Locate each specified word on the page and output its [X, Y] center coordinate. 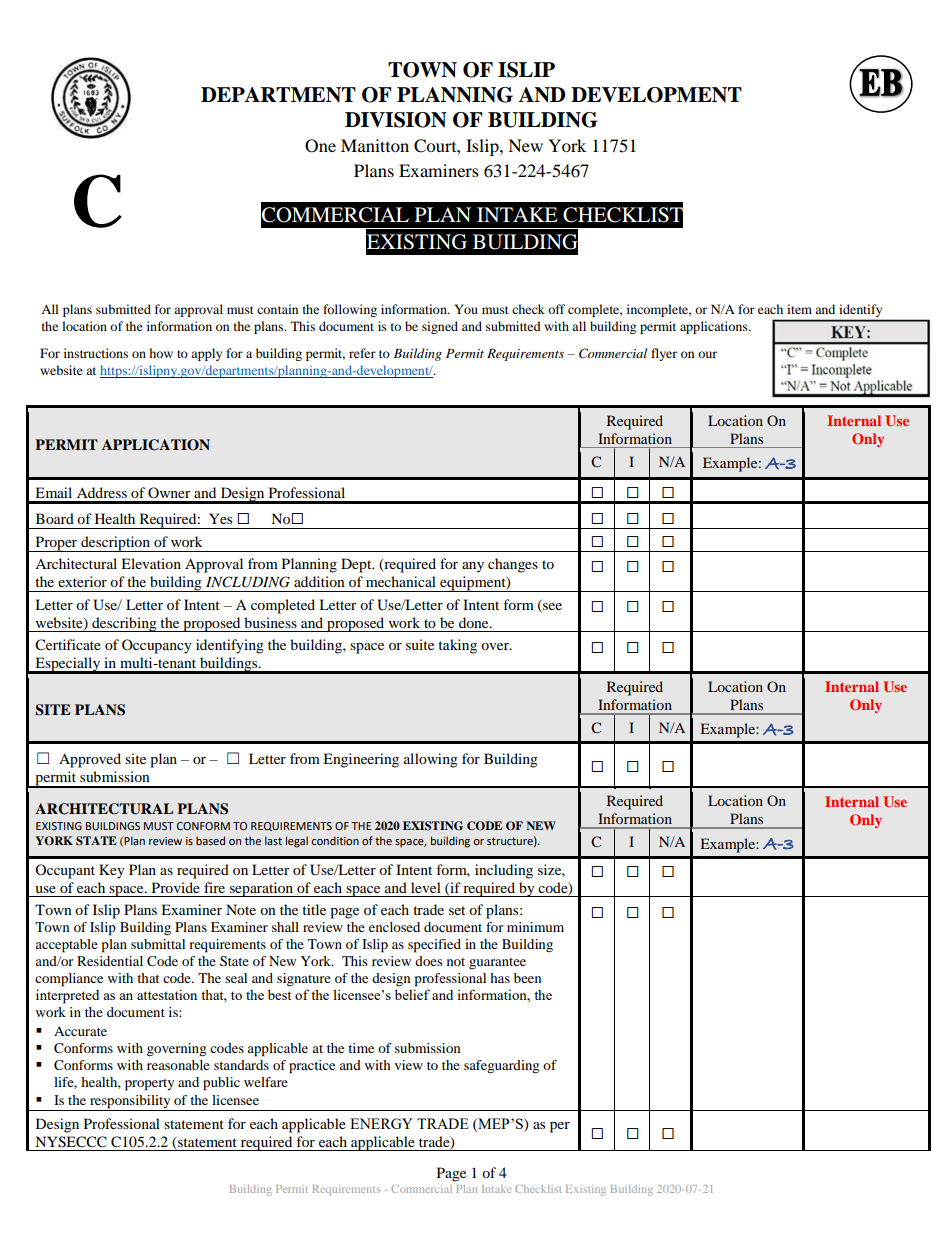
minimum [535, 927]
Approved [90, 760]
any [473, 567]
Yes [220, 518]
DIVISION [396, 120]
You [466, 309]
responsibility [130, 1103]
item [799, 309]
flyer [664, 354]
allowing [431, 760]
